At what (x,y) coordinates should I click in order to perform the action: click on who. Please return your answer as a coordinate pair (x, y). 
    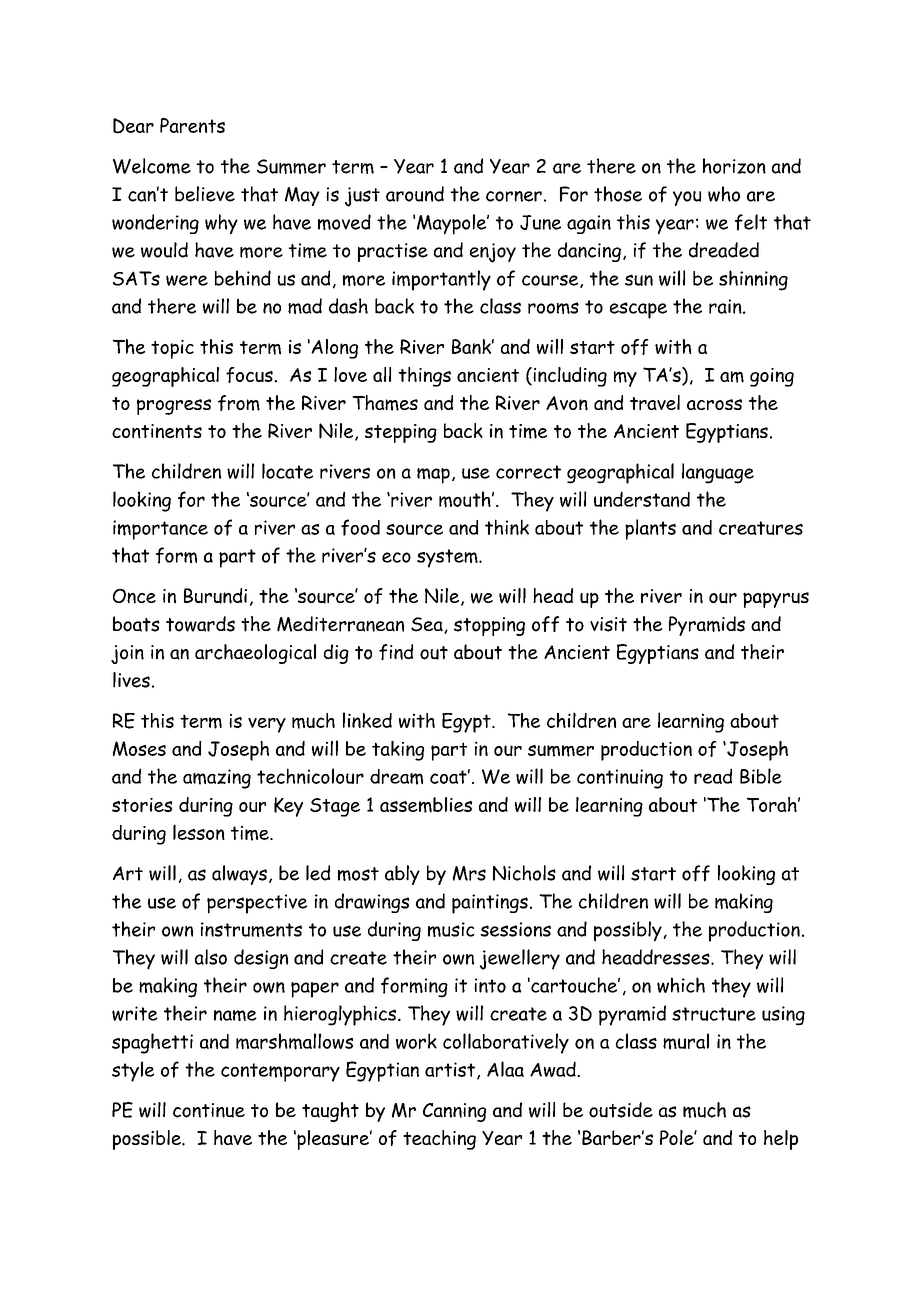
    Looking at the image, I should click on (724, 194).
